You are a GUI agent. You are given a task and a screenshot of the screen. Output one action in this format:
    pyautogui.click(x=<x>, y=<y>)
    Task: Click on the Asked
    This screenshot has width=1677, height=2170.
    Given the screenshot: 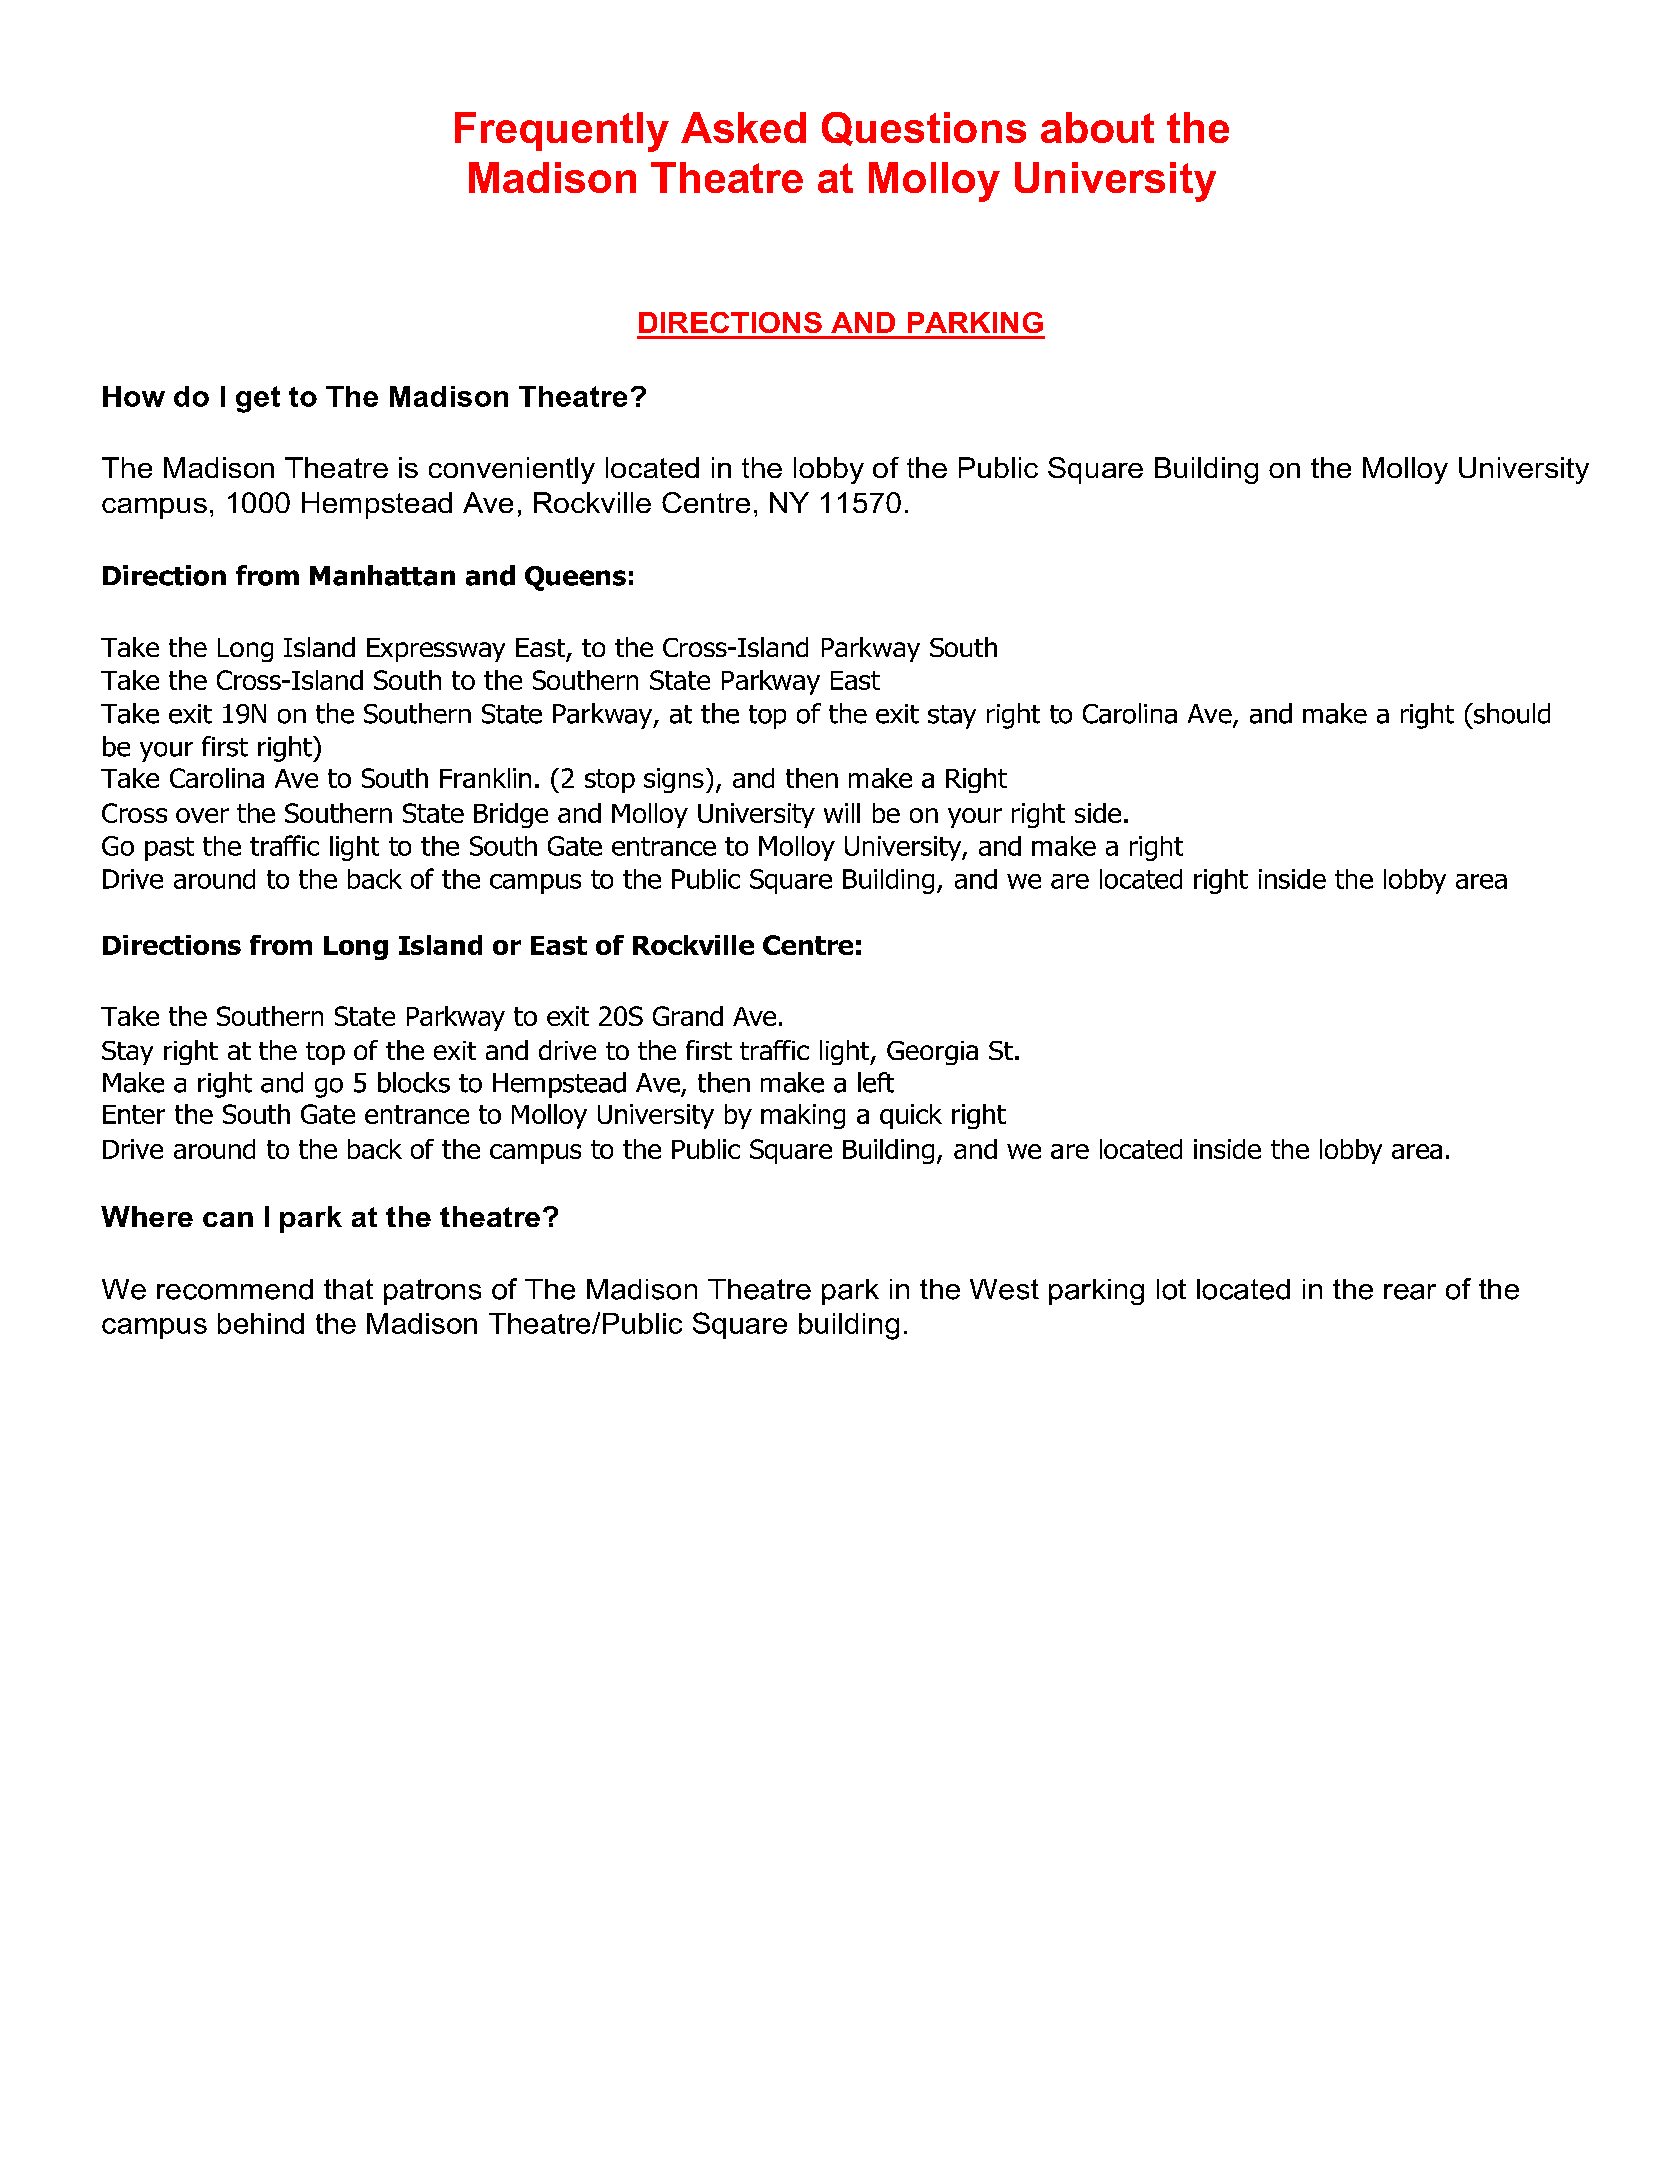 What is the action you would take?
    pyautogui.click(x=743, y=127)
